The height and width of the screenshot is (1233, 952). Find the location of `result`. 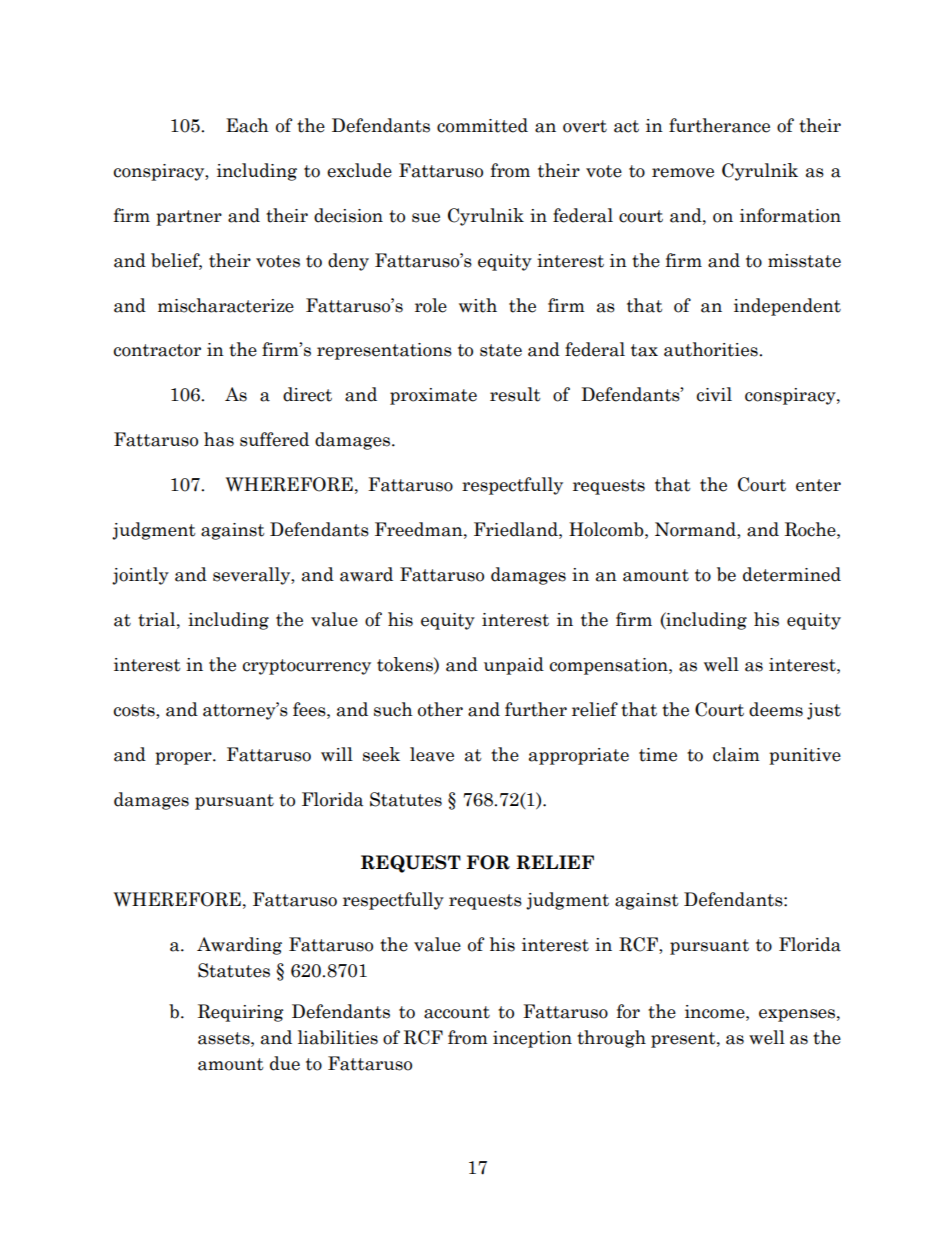

result is located at coordinates (515, 394).
